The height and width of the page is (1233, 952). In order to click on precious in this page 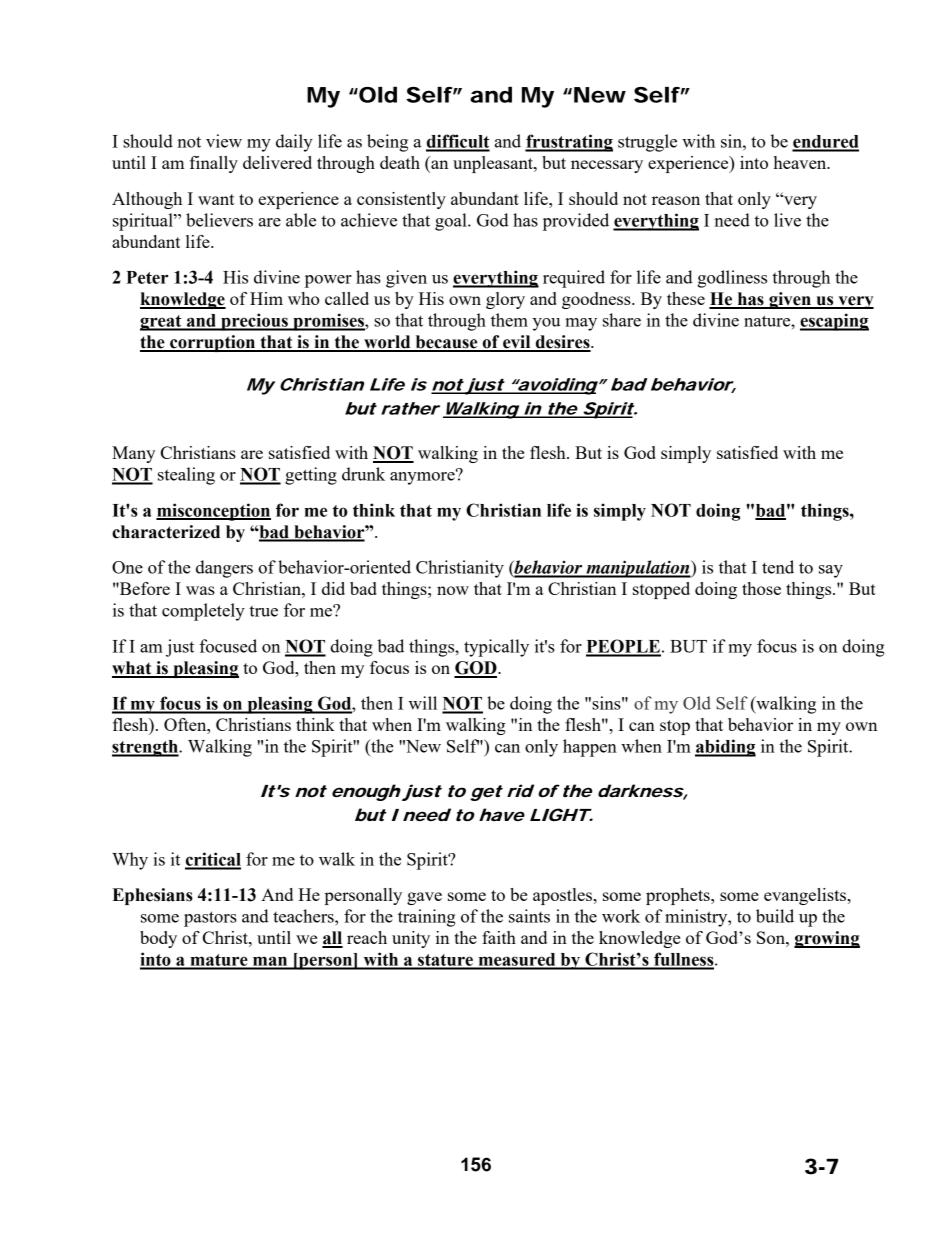, I will do `click(254, 322)`.
